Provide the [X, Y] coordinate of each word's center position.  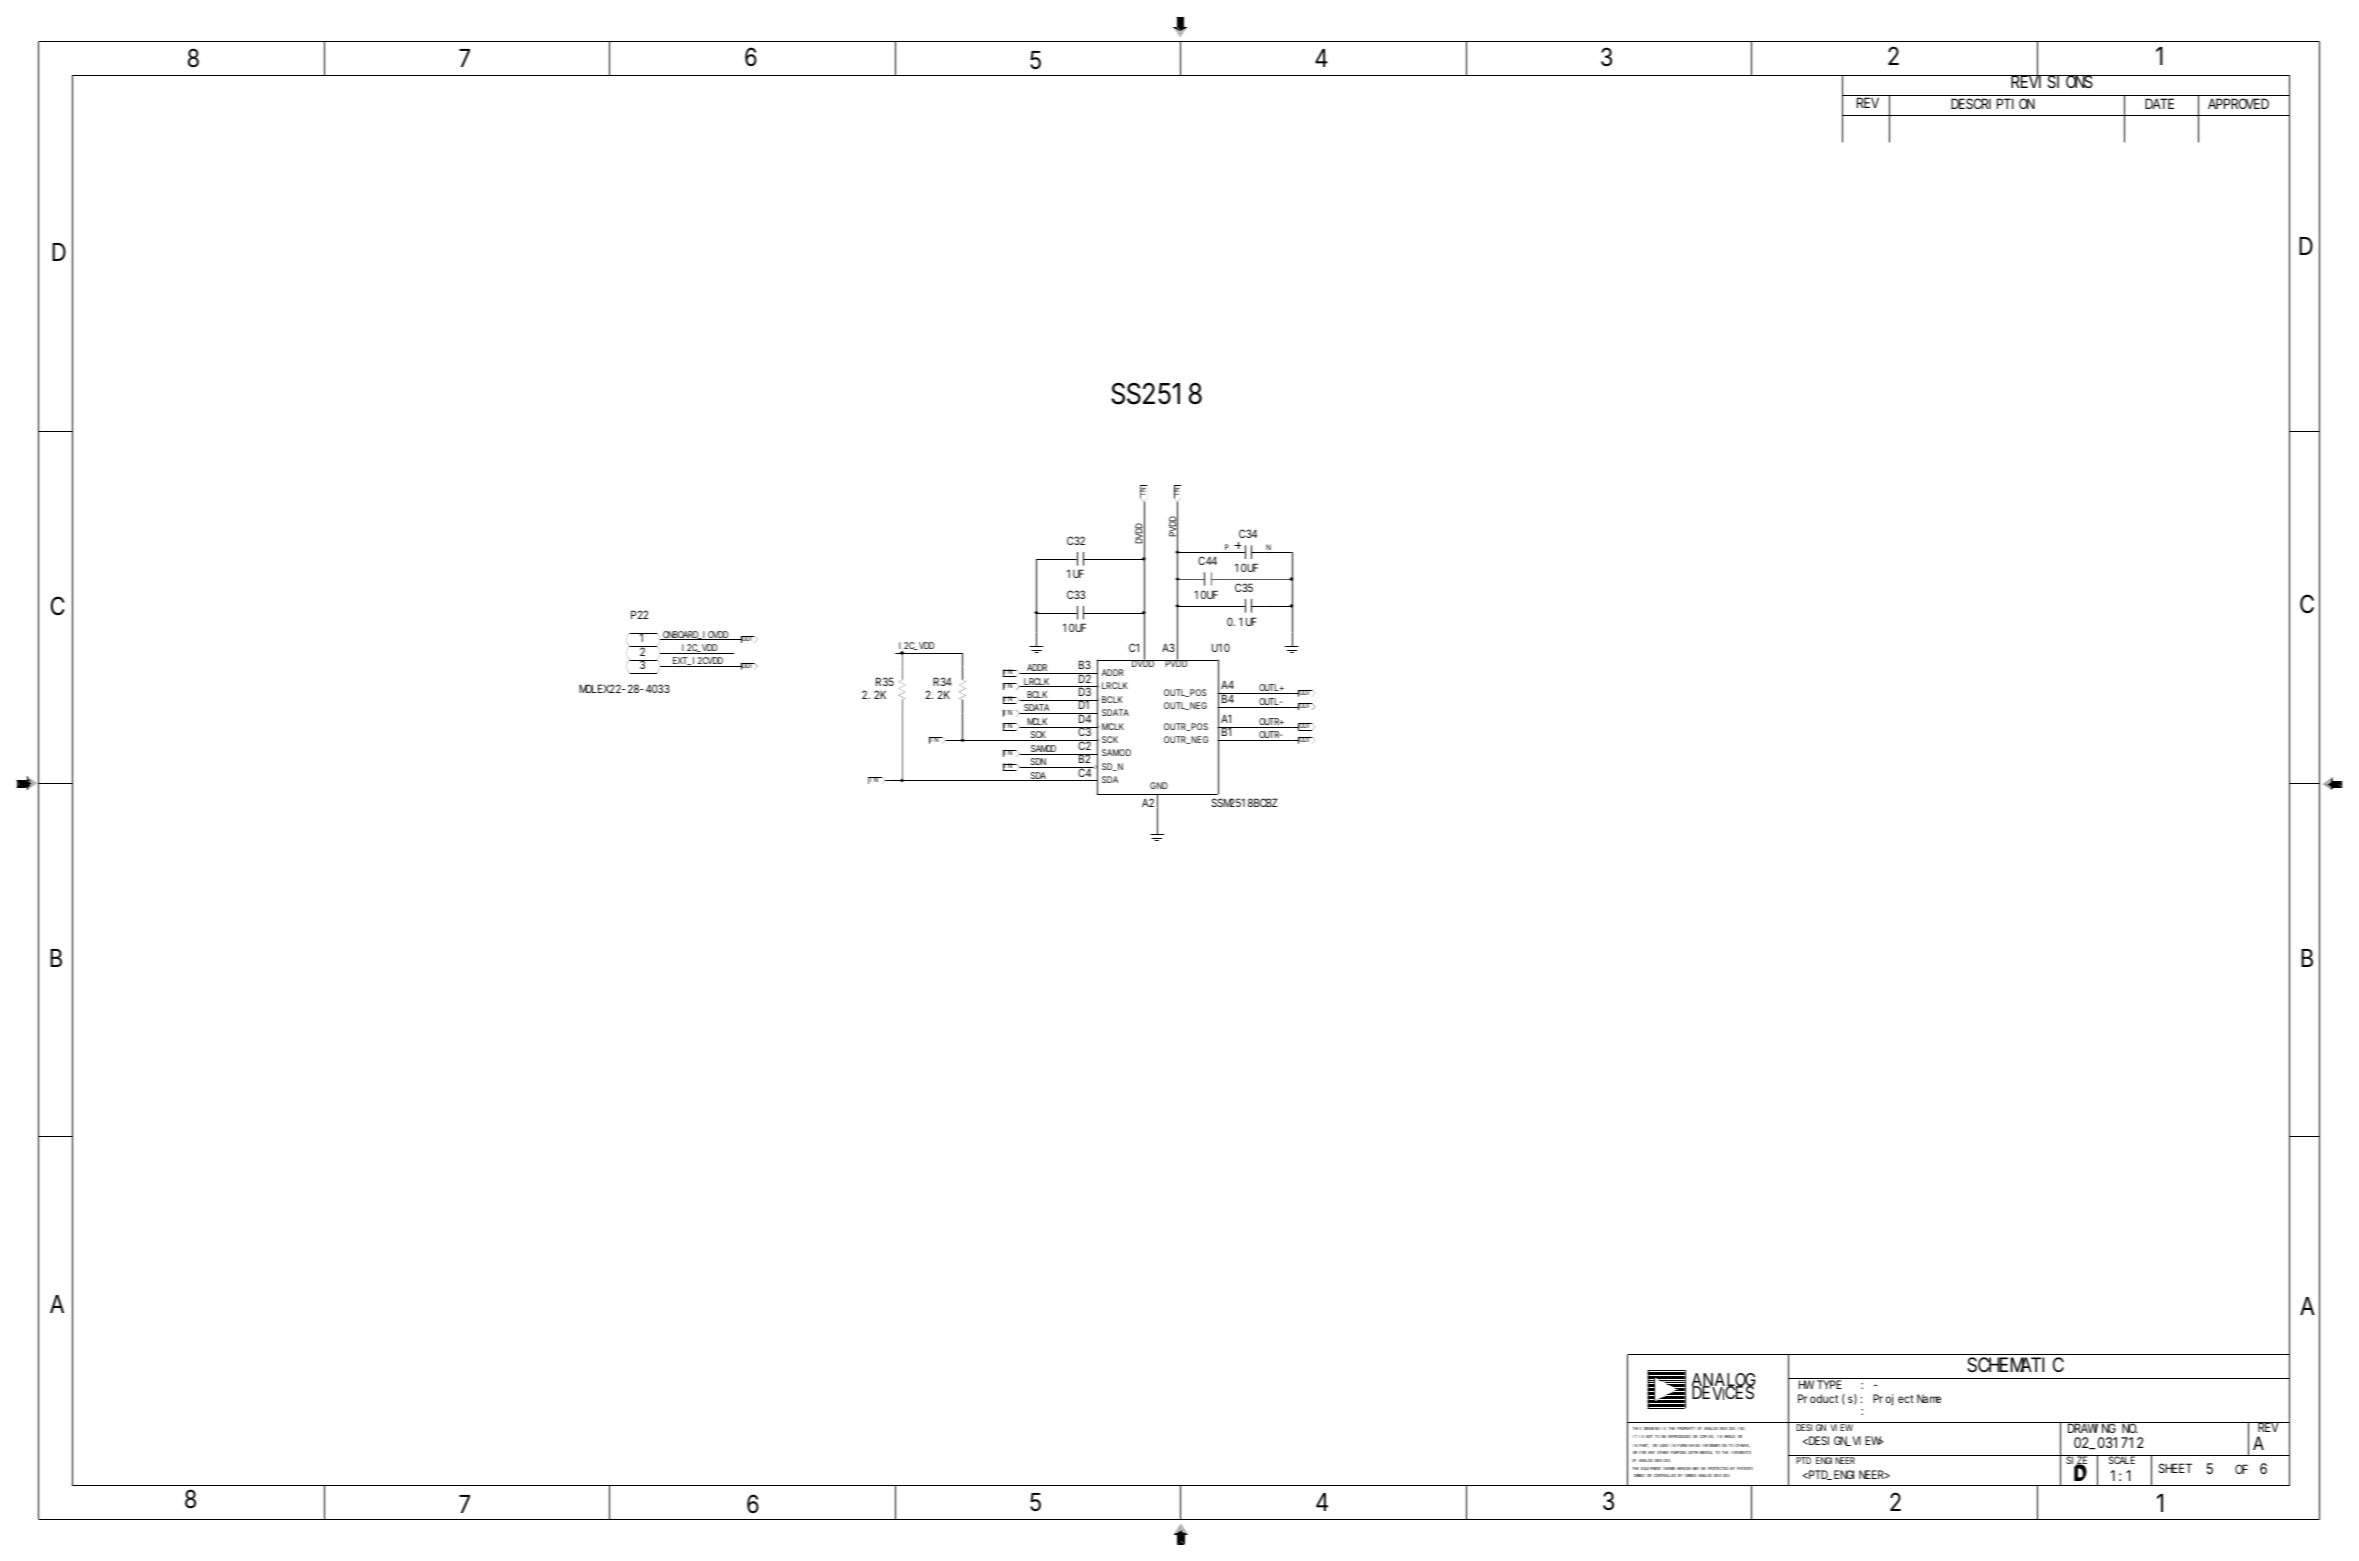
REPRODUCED [1679, 1436]
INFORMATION [1714, 1445]
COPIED [1706, 1437]
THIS [1637, 1428]
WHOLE [1729, 1436]
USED [1664, 1445]
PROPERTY [1686, 1428]
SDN [1038, 763]
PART [1644, 1446]
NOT [1649, 1436]
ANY [1651, 1452]
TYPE [1829, 1385]
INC [1742, 1428]
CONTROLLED [1664, 1475]
